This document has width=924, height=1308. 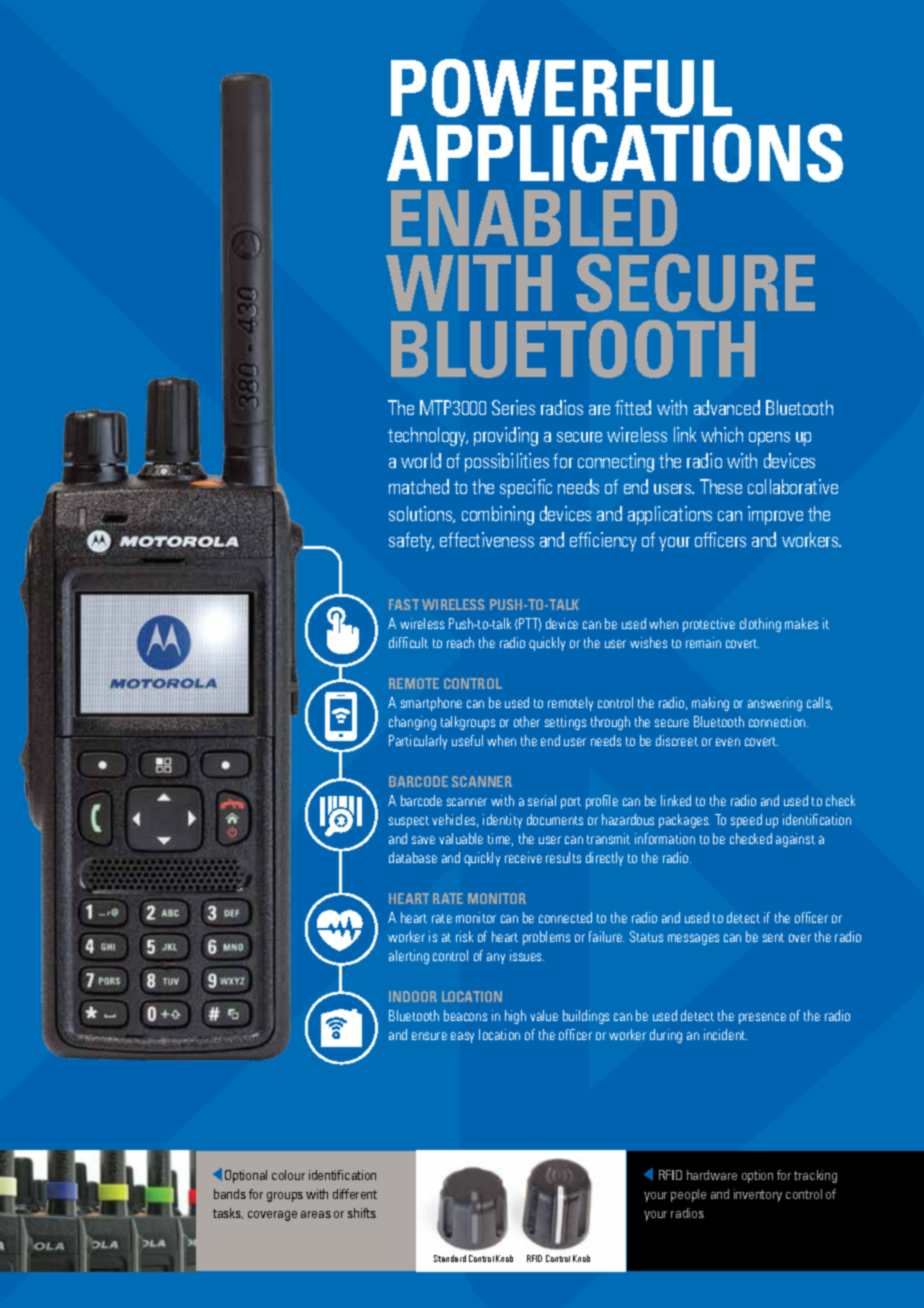 What do you see at coordinates (561, 88) in the document?
I see `POWERFUL` at bounding box center [561, 88].
